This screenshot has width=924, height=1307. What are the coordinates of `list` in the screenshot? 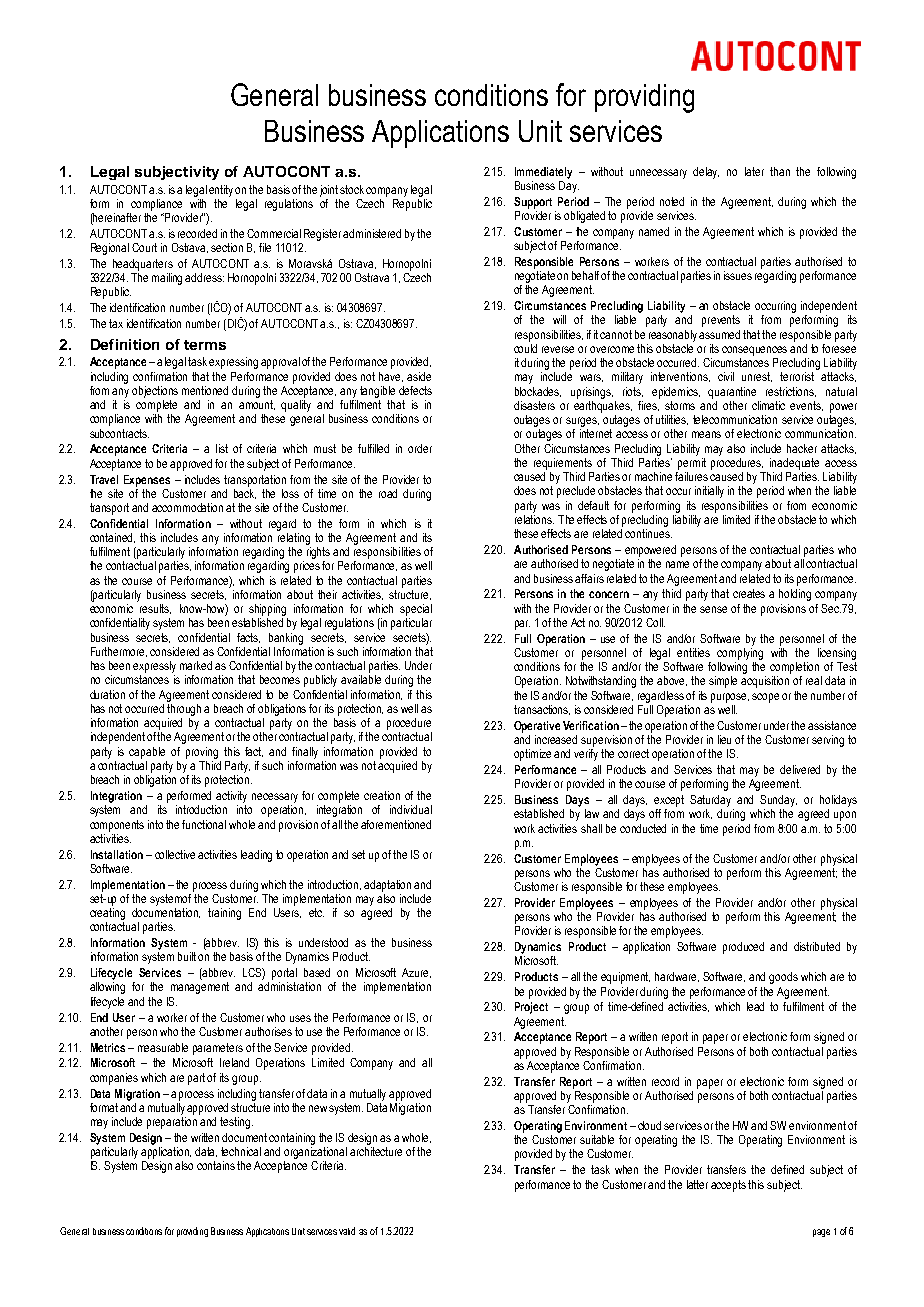 It's located at (222, 448).
